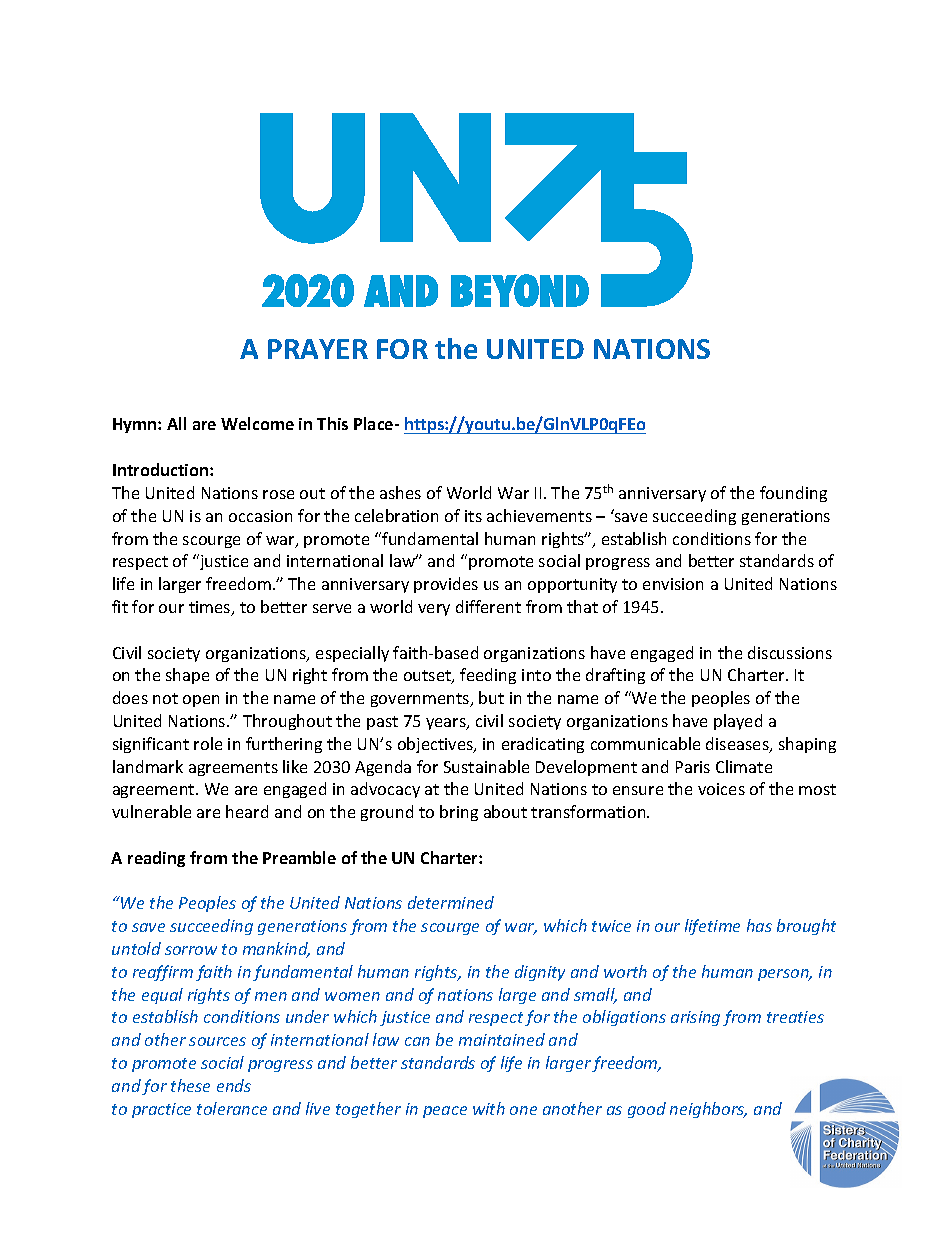 The height and width of the screenshot is (1233, 952). I want to click on Welcome, so click(257, 423).
